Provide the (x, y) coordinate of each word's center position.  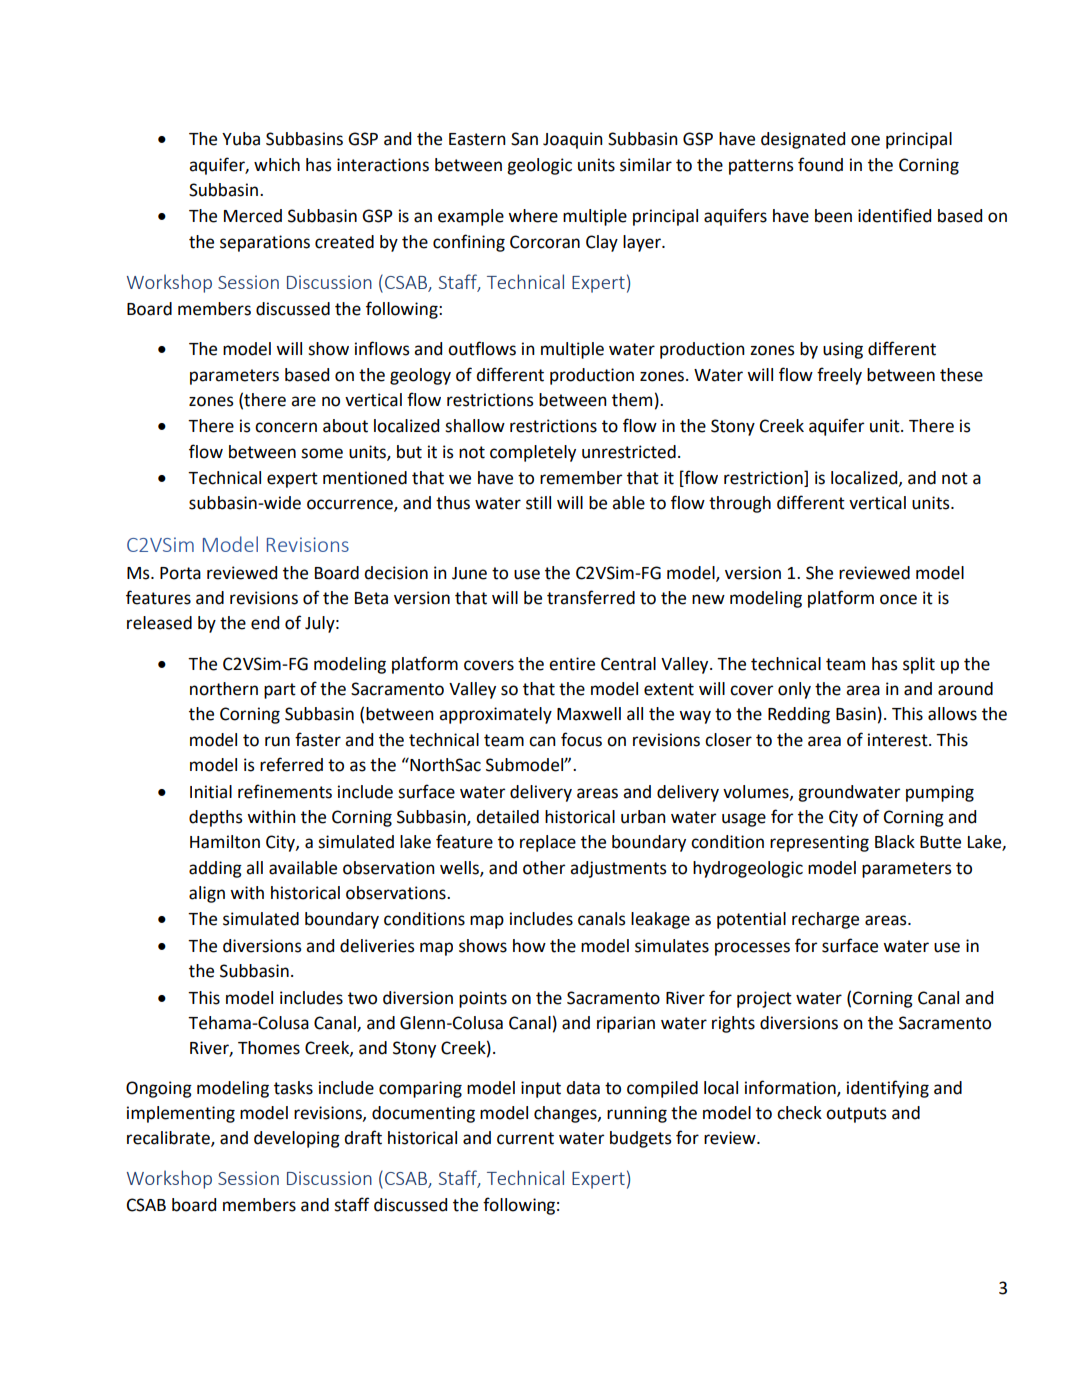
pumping (940, 793)
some (322, 453)
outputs (856, 1115)
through (740, 504)
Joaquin (573, 140)
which (277, 165)
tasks (293, 1088)
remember (581, 478)
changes (566, 1114)
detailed (507, 817)
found (820, 164)
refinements (285, 791)
